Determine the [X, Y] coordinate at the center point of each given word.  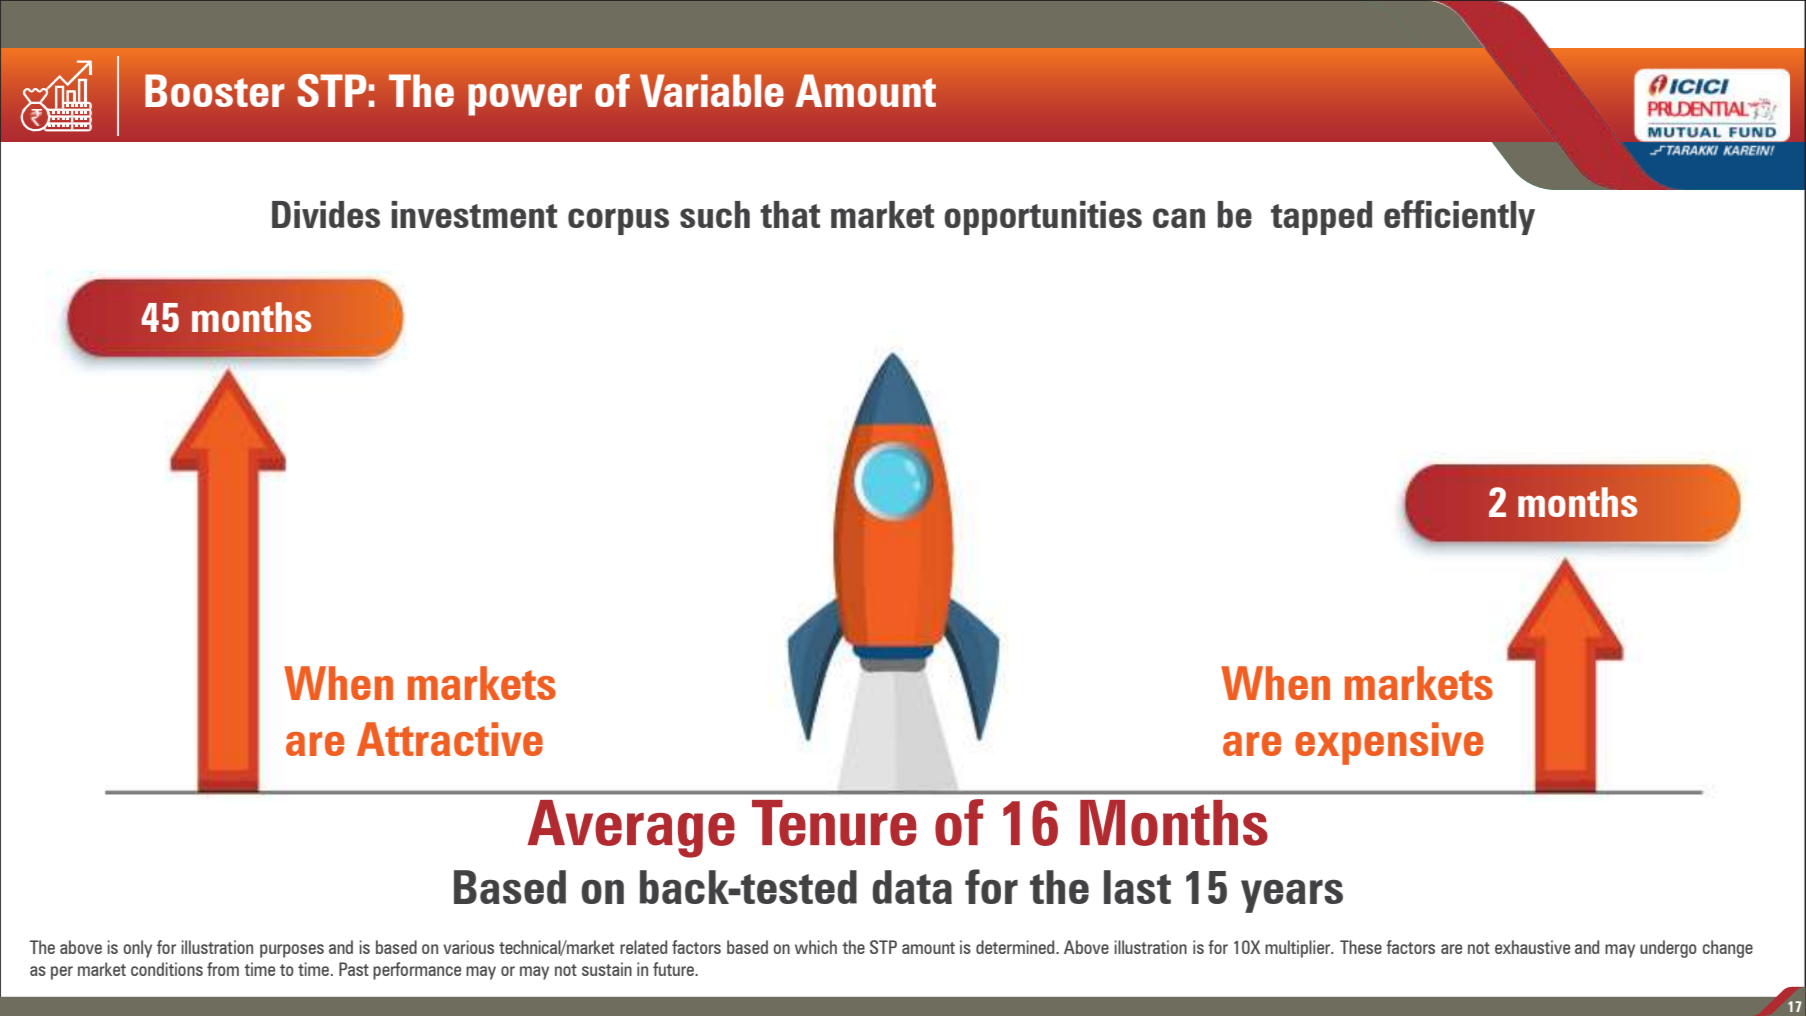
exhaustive [1532, 947]
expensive [1389, 743]
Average [631, 829]
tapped [1321, 218]
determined [1016, 947]
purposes [292, 951]
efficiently [1459, 217]
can [1179, 218]
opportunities [1043, 218]
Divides [326, 214]
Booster [215, 90]
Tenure [834, 823]
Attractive [450, 739]
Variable [712, 90]
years [1292, 896]
